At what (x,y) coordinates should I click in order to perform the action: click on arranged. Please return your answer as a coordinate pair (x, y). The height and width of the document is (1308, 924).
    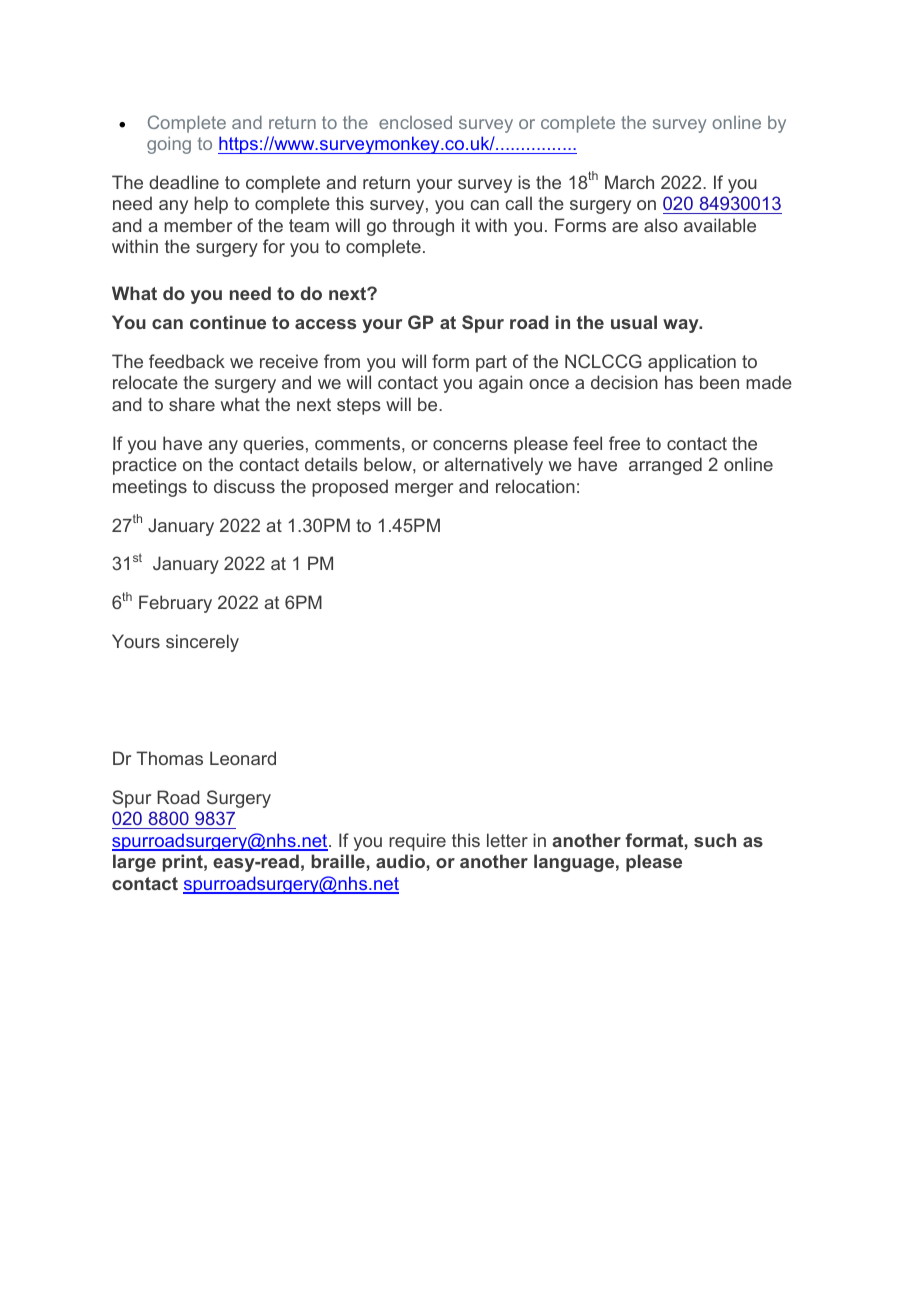
    Looking at the image, I should click on (665, 466).
